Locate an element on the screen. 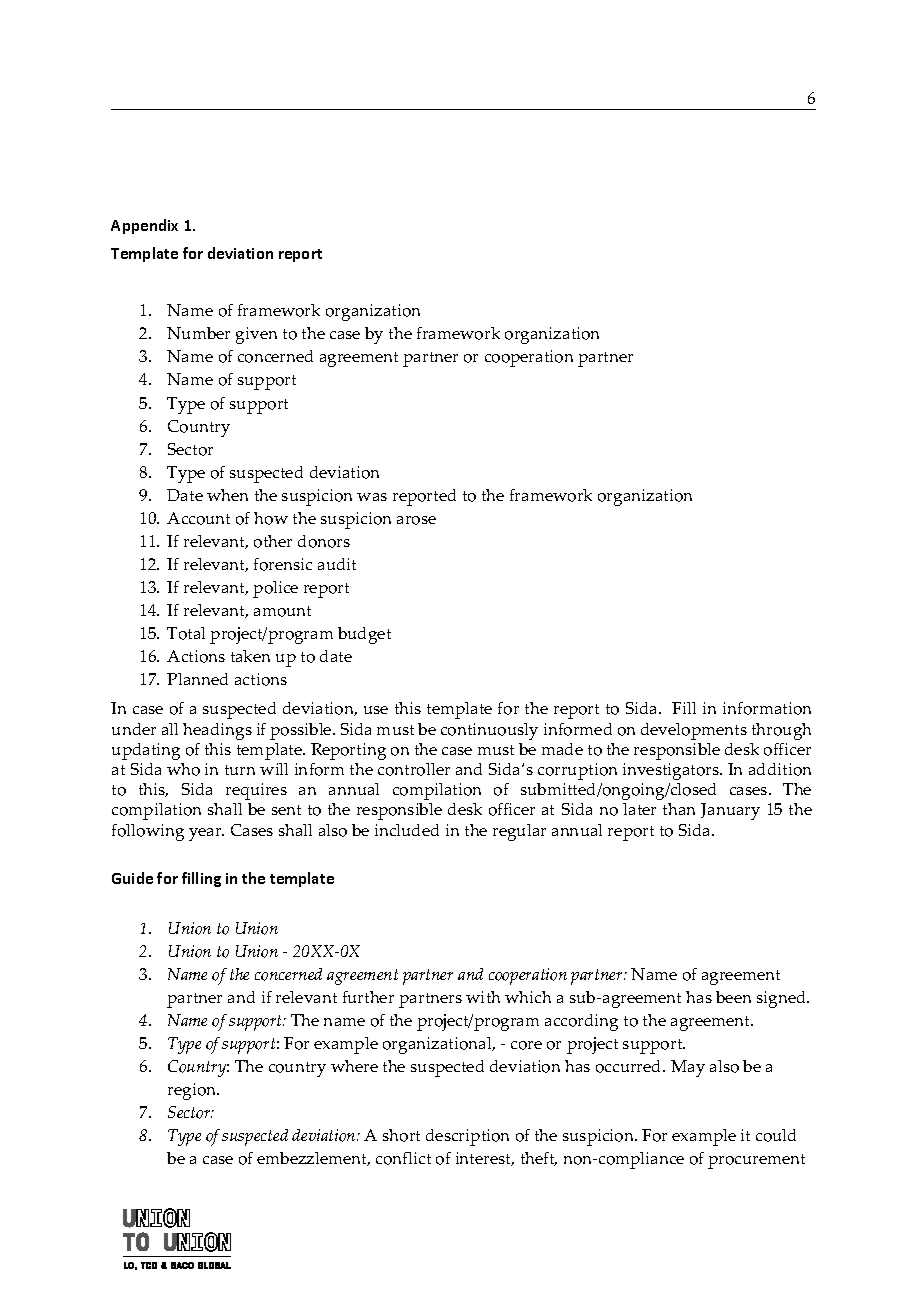  region is located at coordinates (193, 1091).
